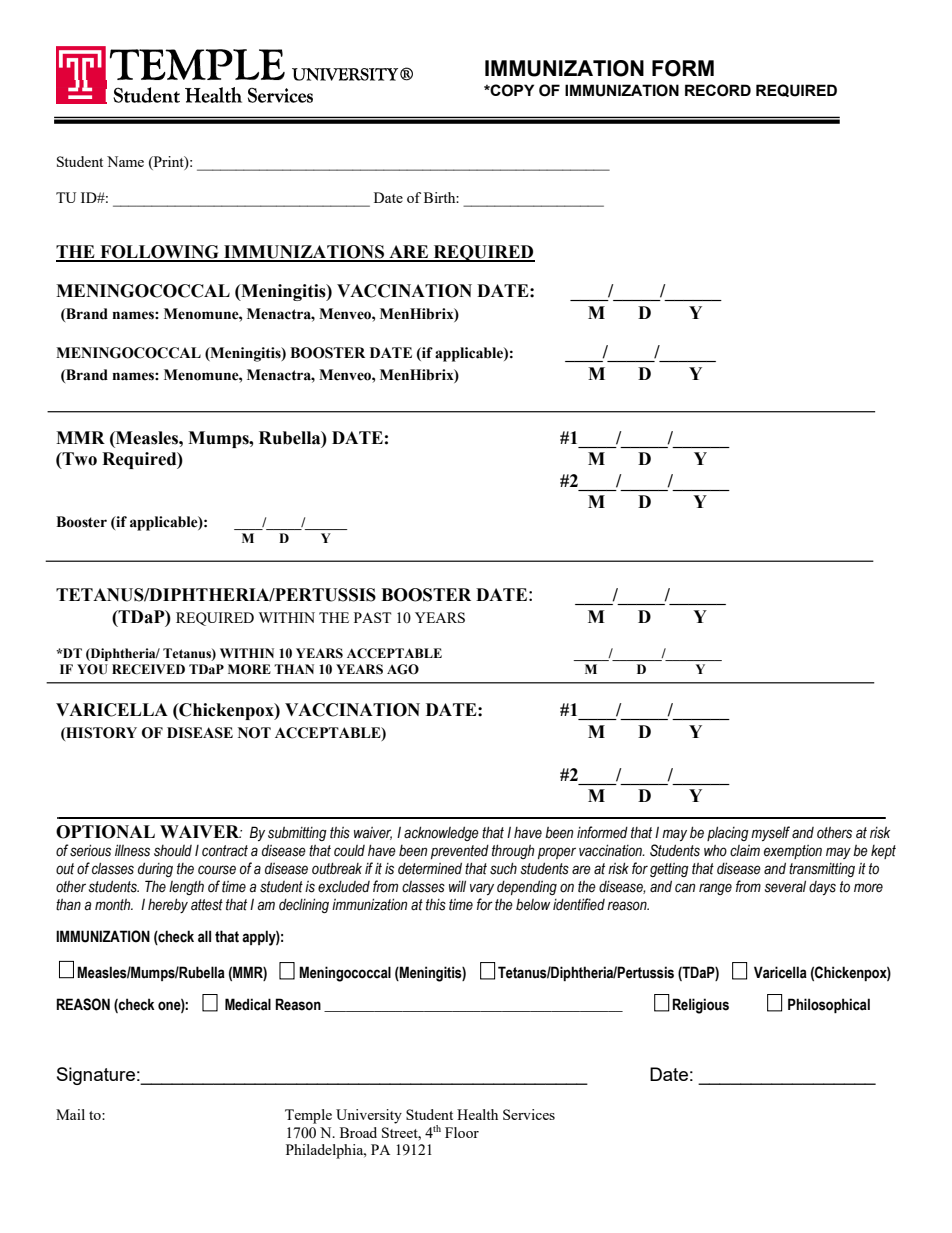  I want to click on Mail, so click(70, 1114).
